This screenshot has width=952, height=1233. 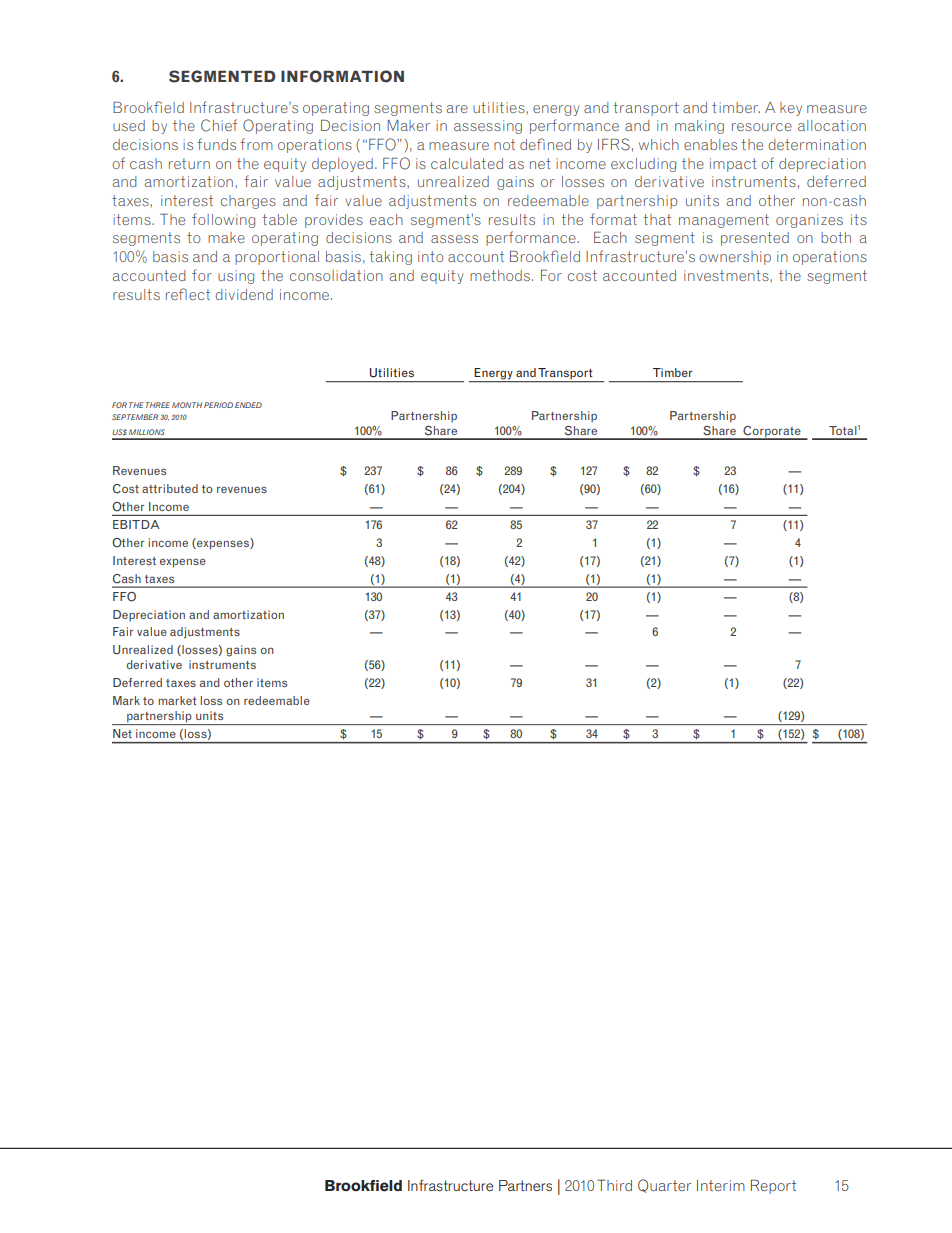 I want to click on resource, so click(x=762, y=127).
